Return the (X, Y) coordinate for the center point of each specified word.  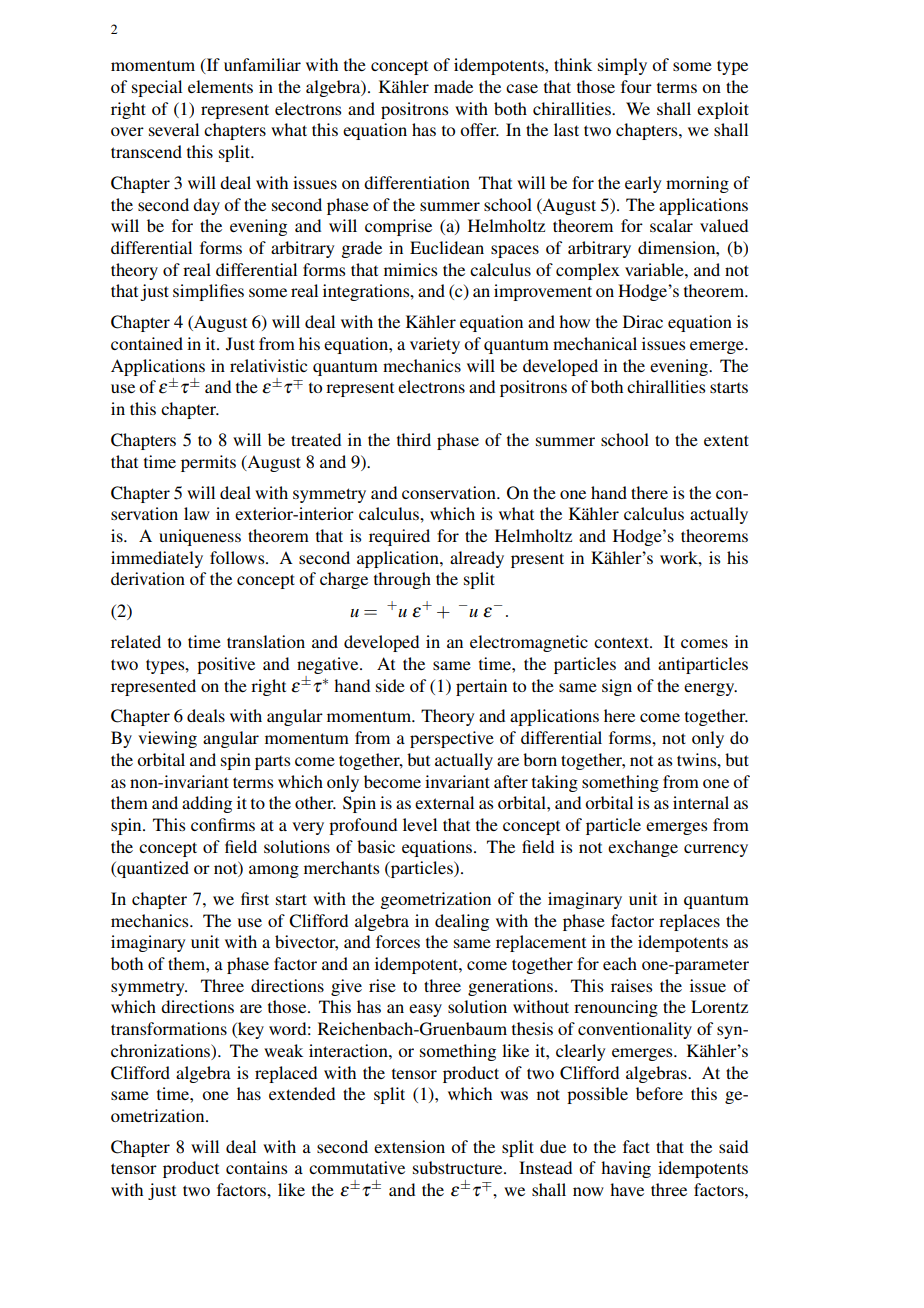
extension (409, 1146)
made (453, 86)
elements (220, 86)
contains (256, 1167)
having (626, 1169)
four (636, 86)
